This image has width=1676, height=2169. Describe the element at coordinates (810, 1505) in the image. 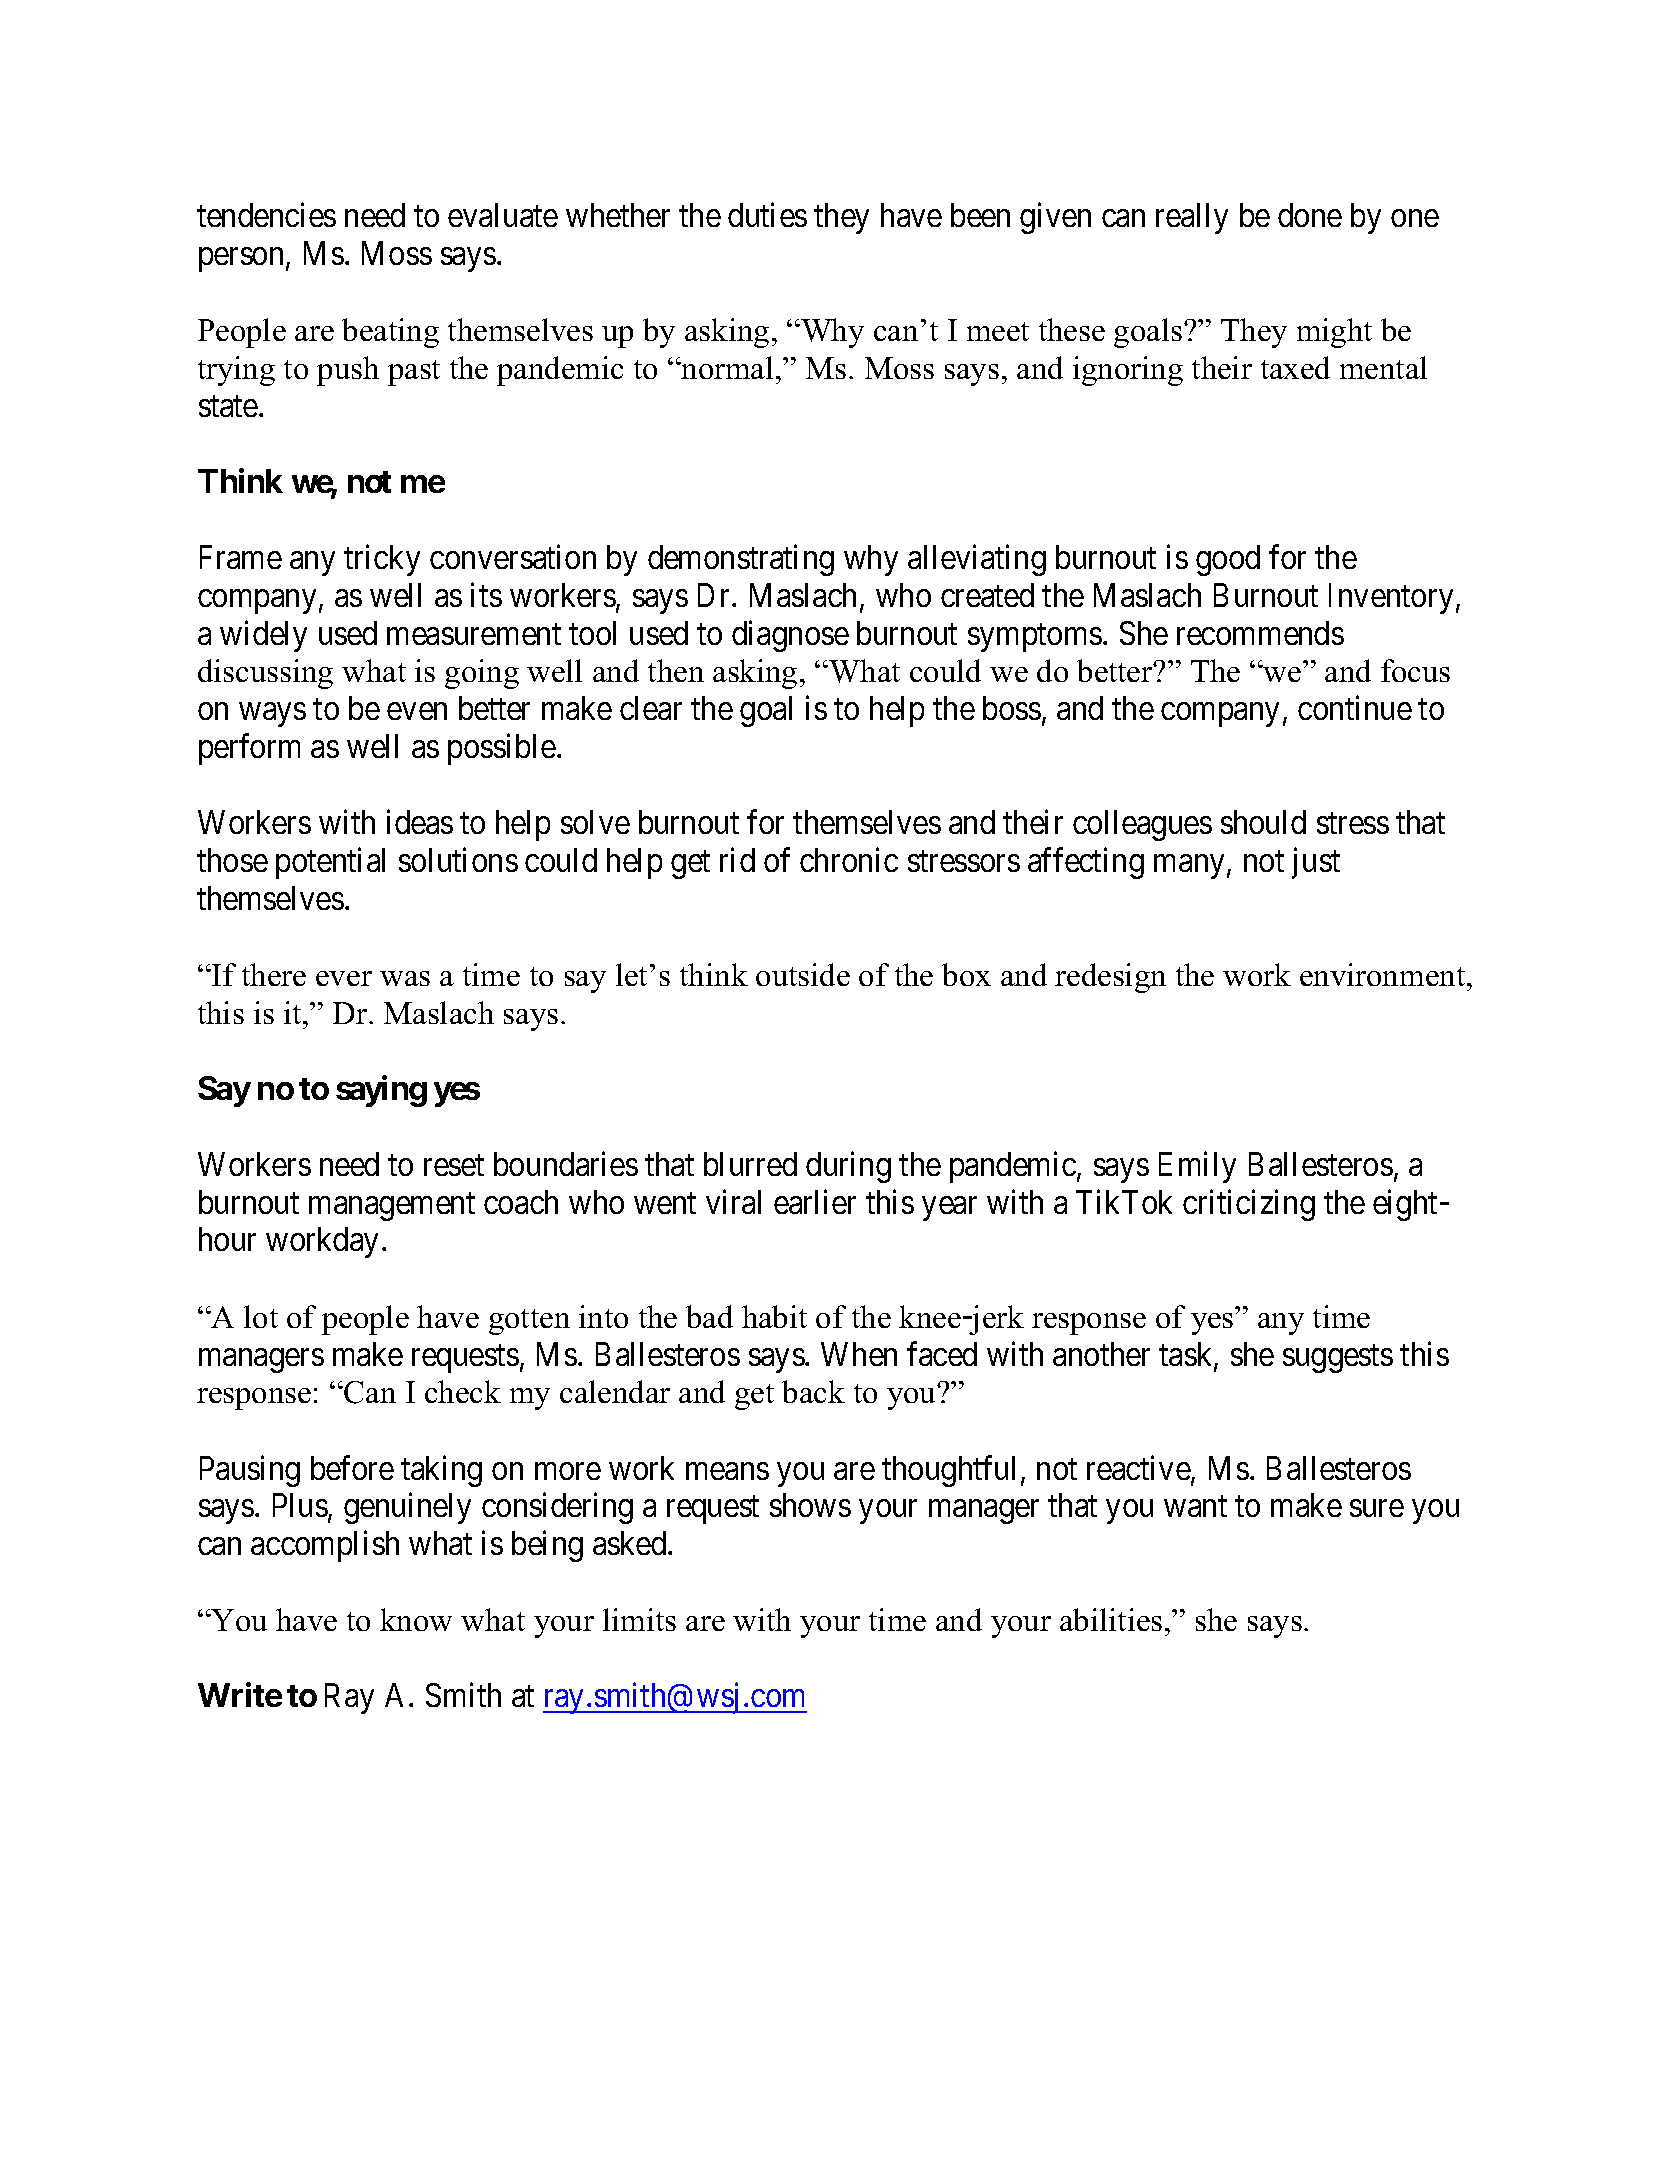

I see `shows` at that location.
